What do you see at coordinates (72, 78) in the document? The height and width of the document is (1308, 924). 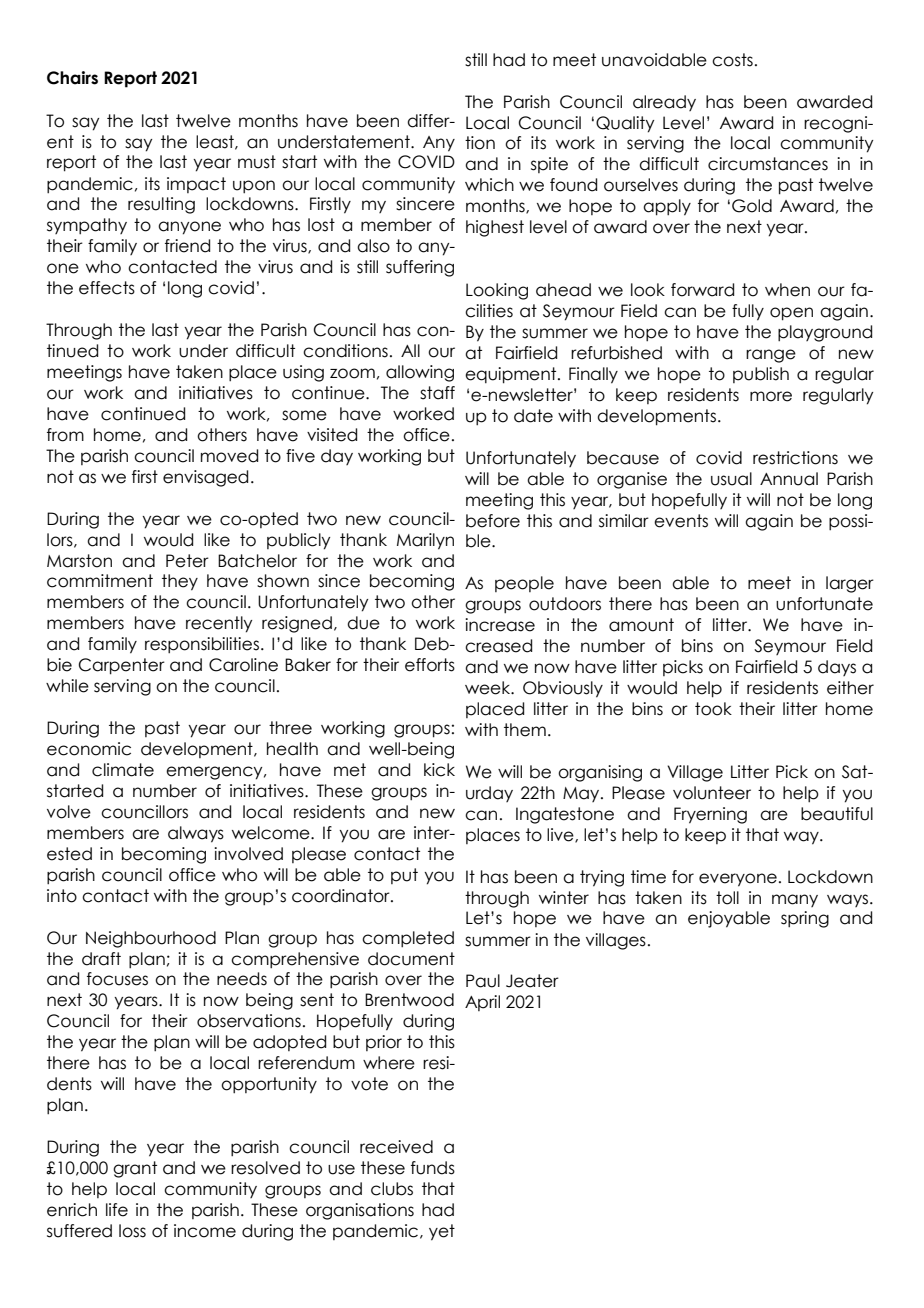 I see `Chairs` at bounding box center [72, 78].
